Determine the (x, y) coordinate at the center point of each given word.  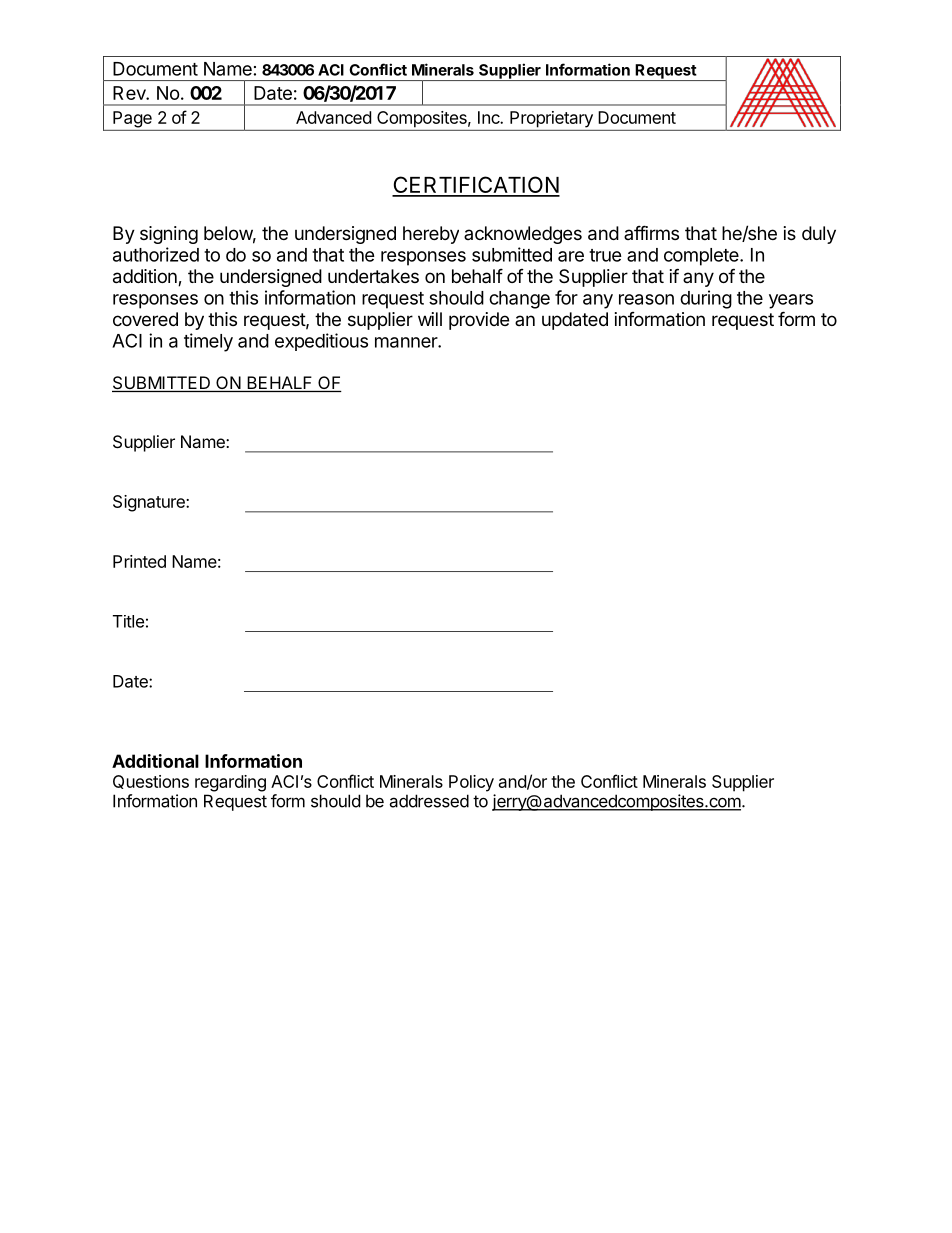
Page (132, 119)
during (706, 299)
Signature (150, 503)
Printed (139, 561)
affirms (651, 232)
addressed (429, 801)
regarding (230, 783)
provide (479, 321)
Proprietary (551, 119)
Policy (471, 783)
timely (208, 342)
